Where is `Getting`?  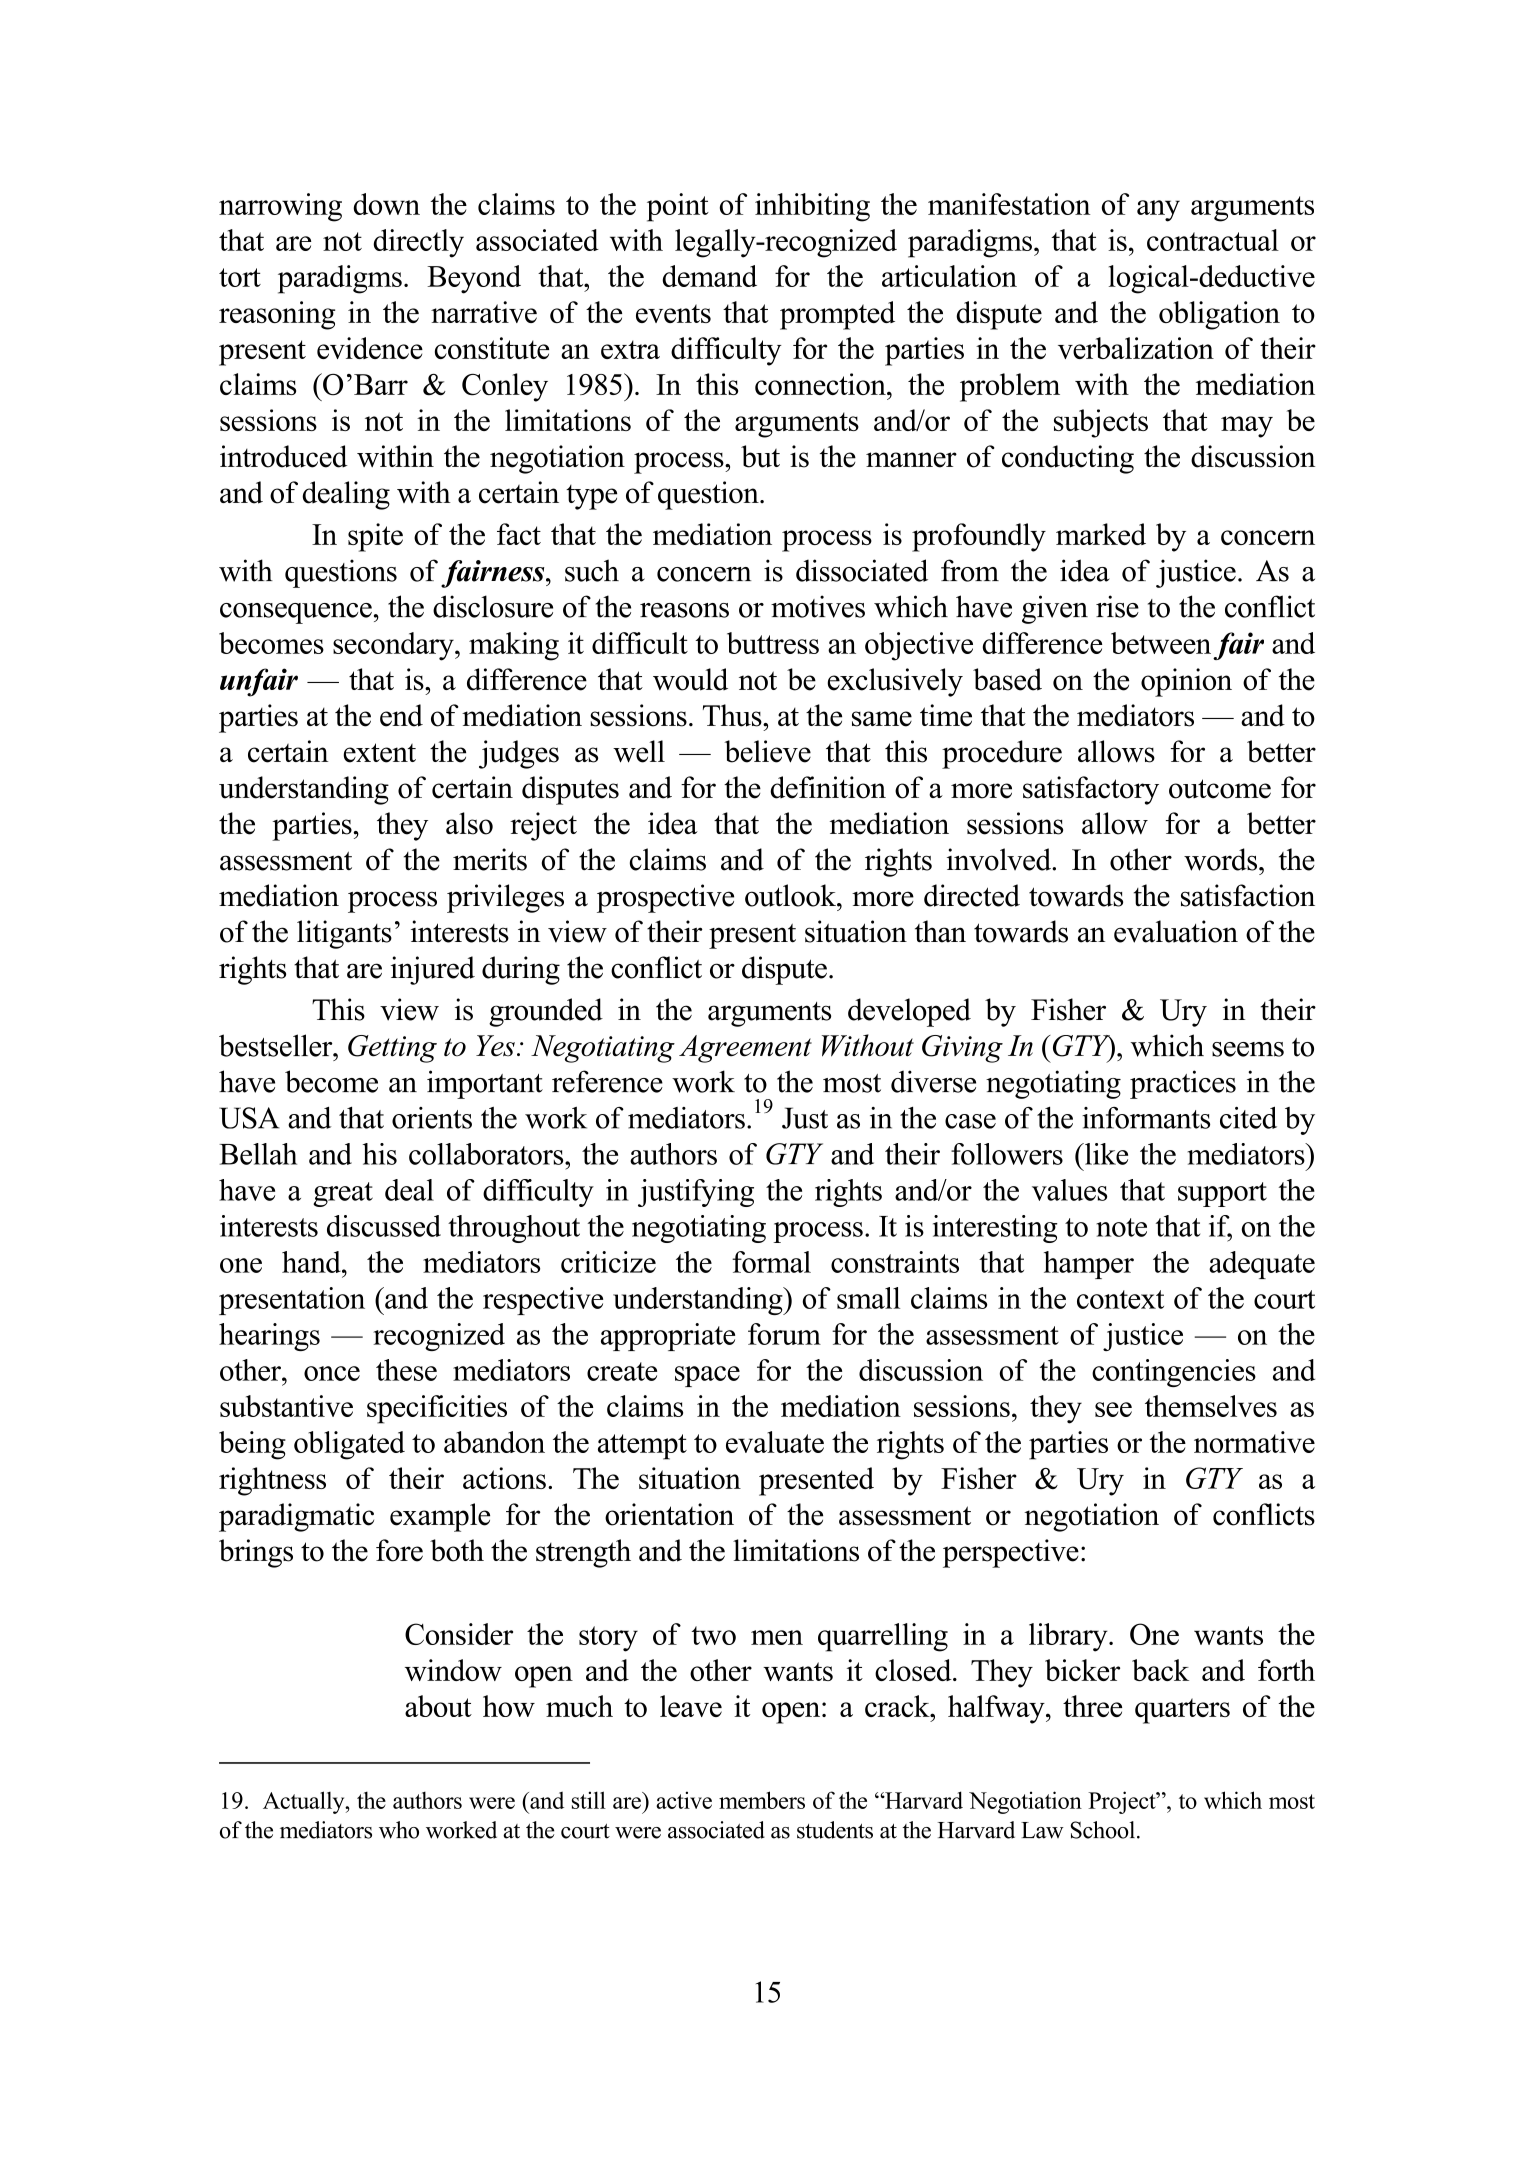
Getting is located at coordinates (392, 1049).
